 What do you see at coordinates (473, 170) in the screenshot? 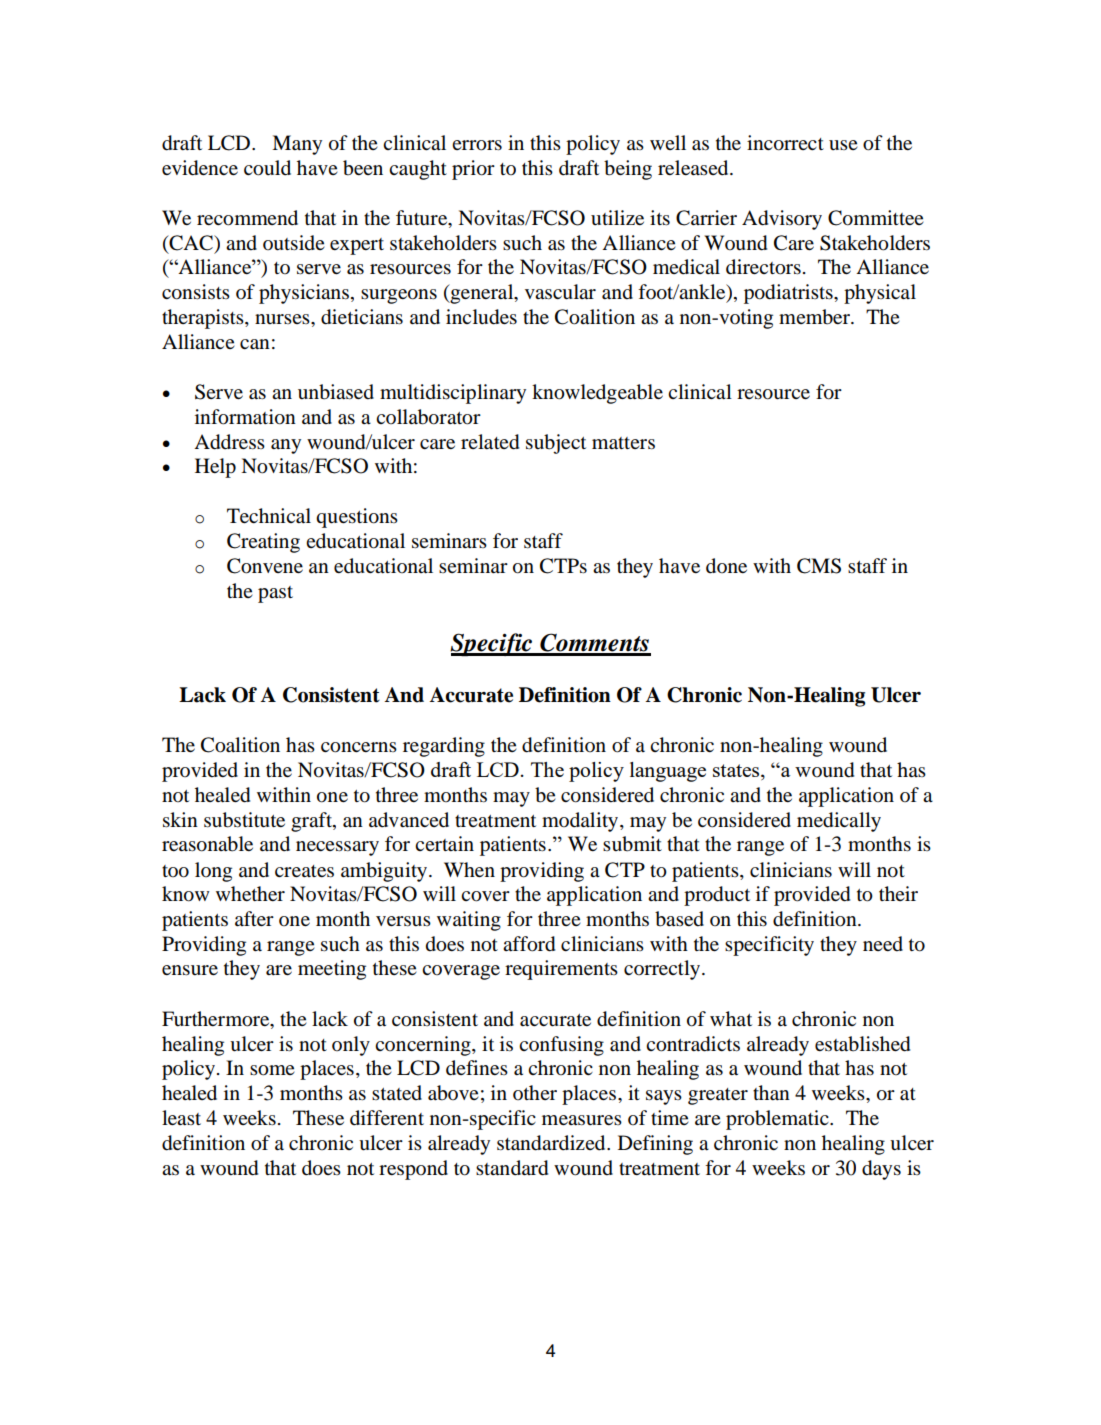
I see `prior` at bounding box center [473, 170].
